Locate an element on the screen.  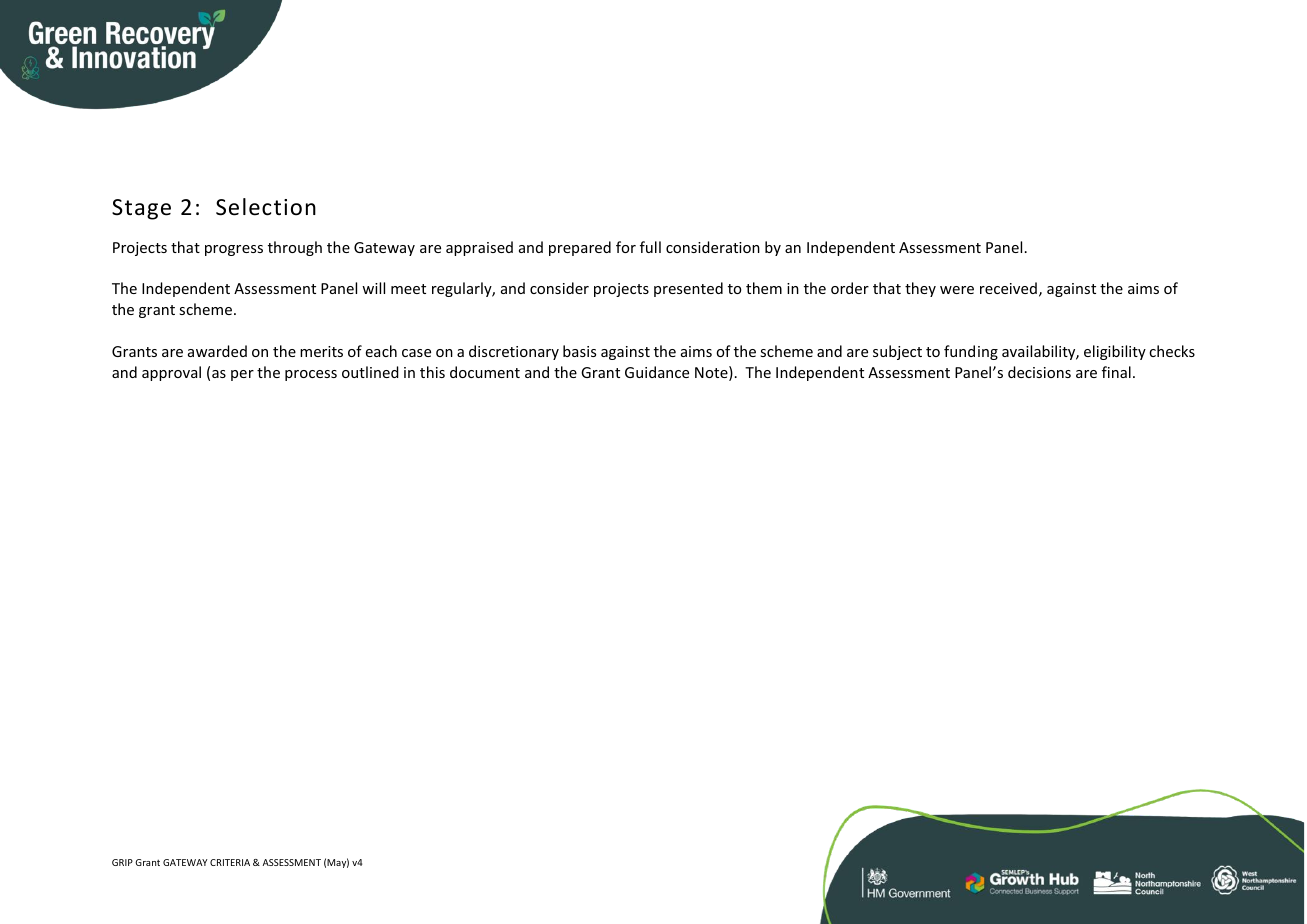
Guidance is located at coordinates (657, 372).
